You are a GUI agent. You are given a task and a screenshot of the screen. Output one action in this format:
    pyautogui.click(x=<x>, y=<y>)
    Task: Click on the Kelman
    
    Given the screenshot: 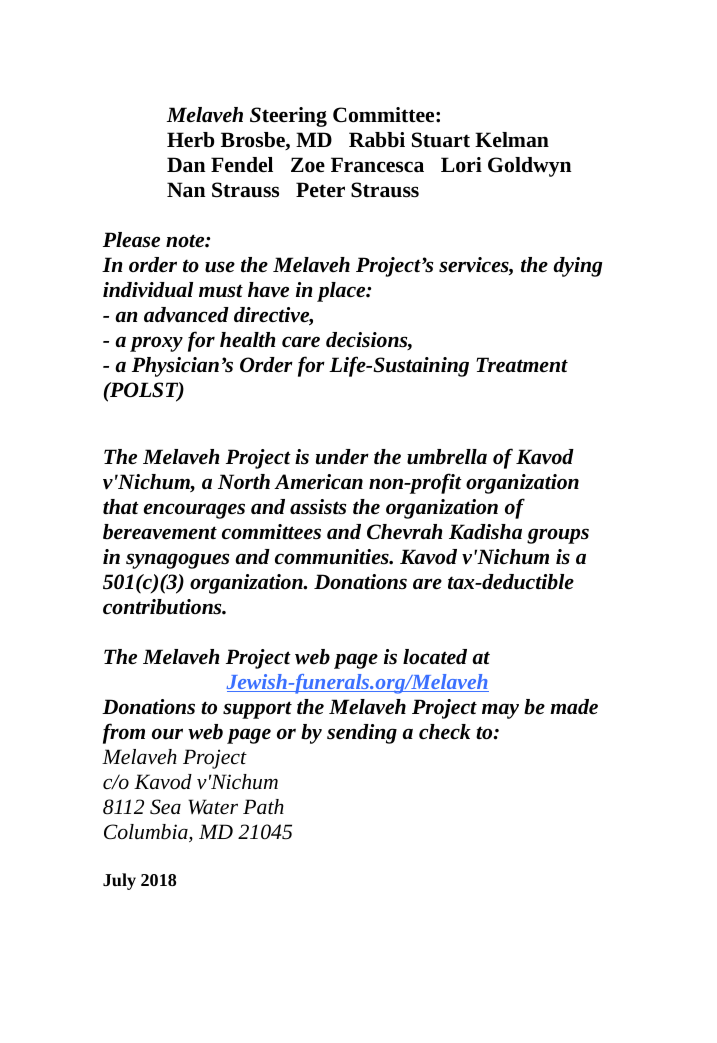 What is the action you would take?
    pyautogui.click(x=512, y=140)
